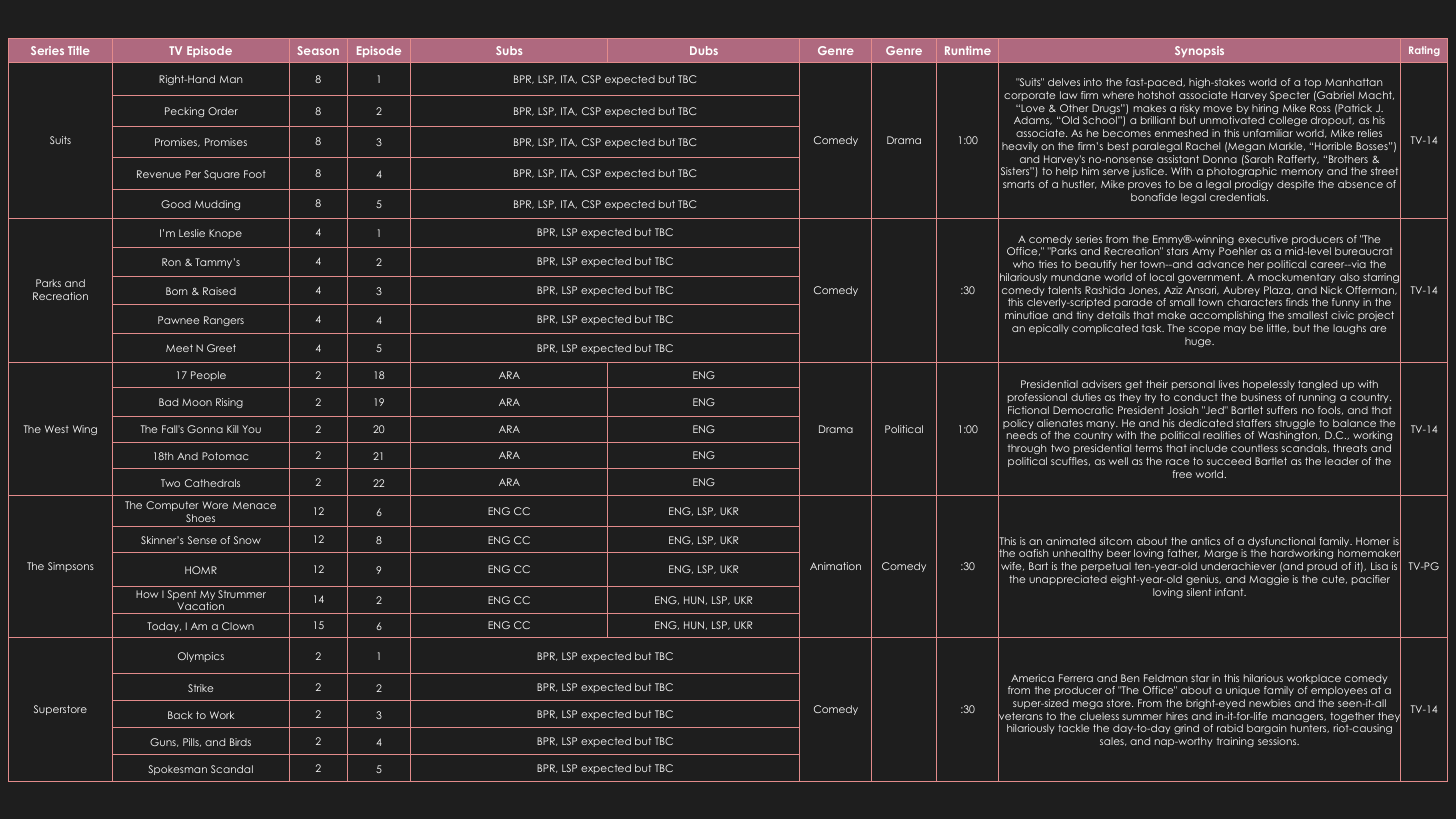  What do you see at coordinates (242, 594) in the screenshot?
I see `Strummer` at bounding box center [242, 594].
